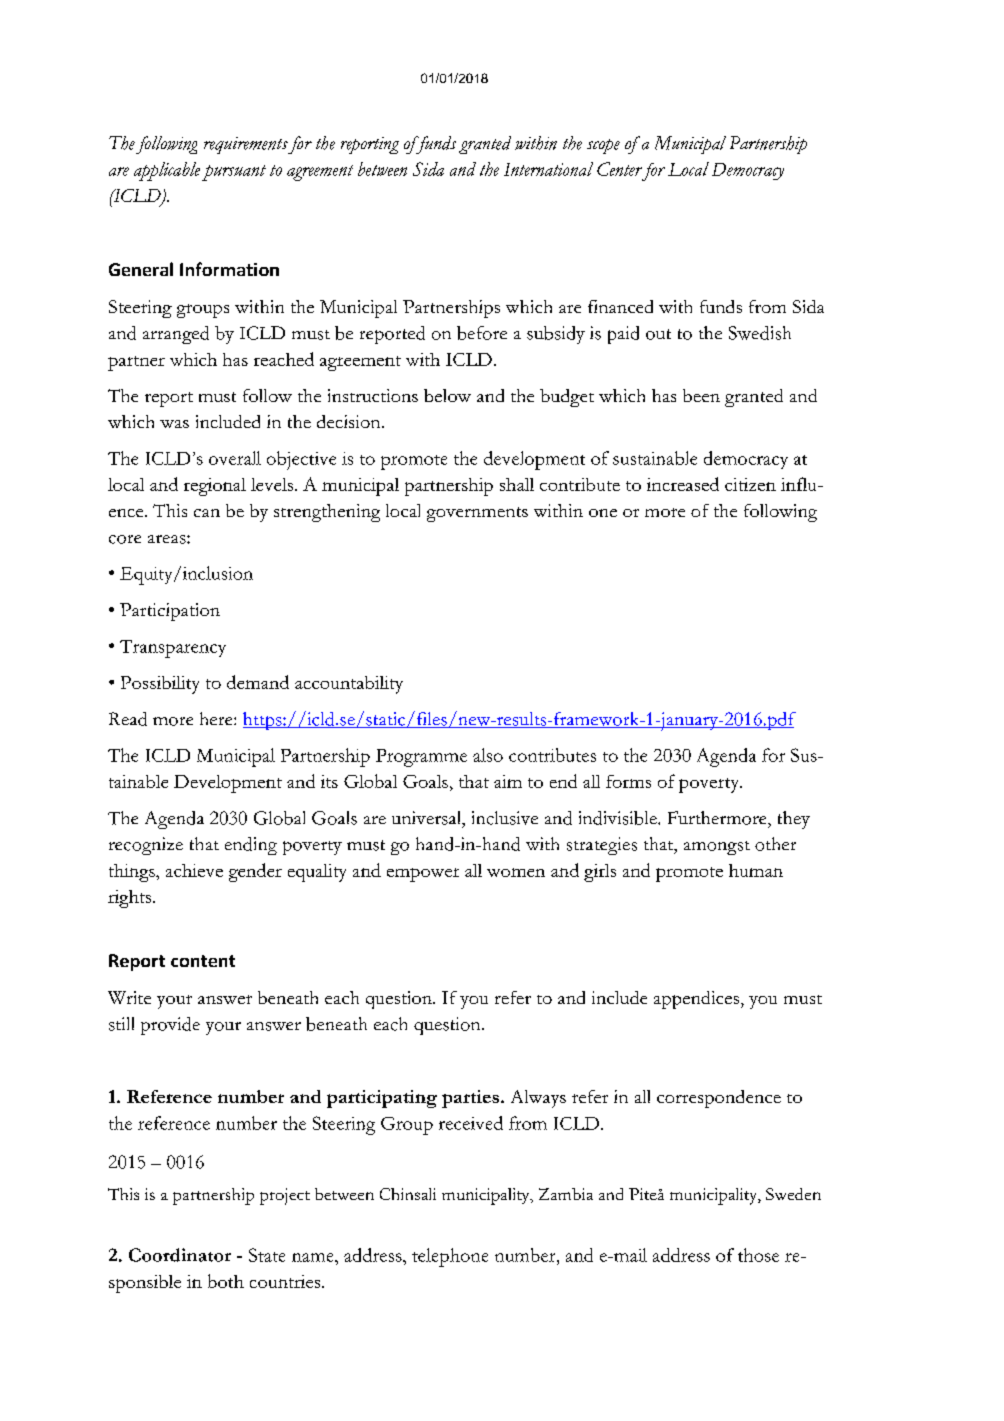  Describe the element at coordinates (548, 169) in the document. I see `International` at that location.
